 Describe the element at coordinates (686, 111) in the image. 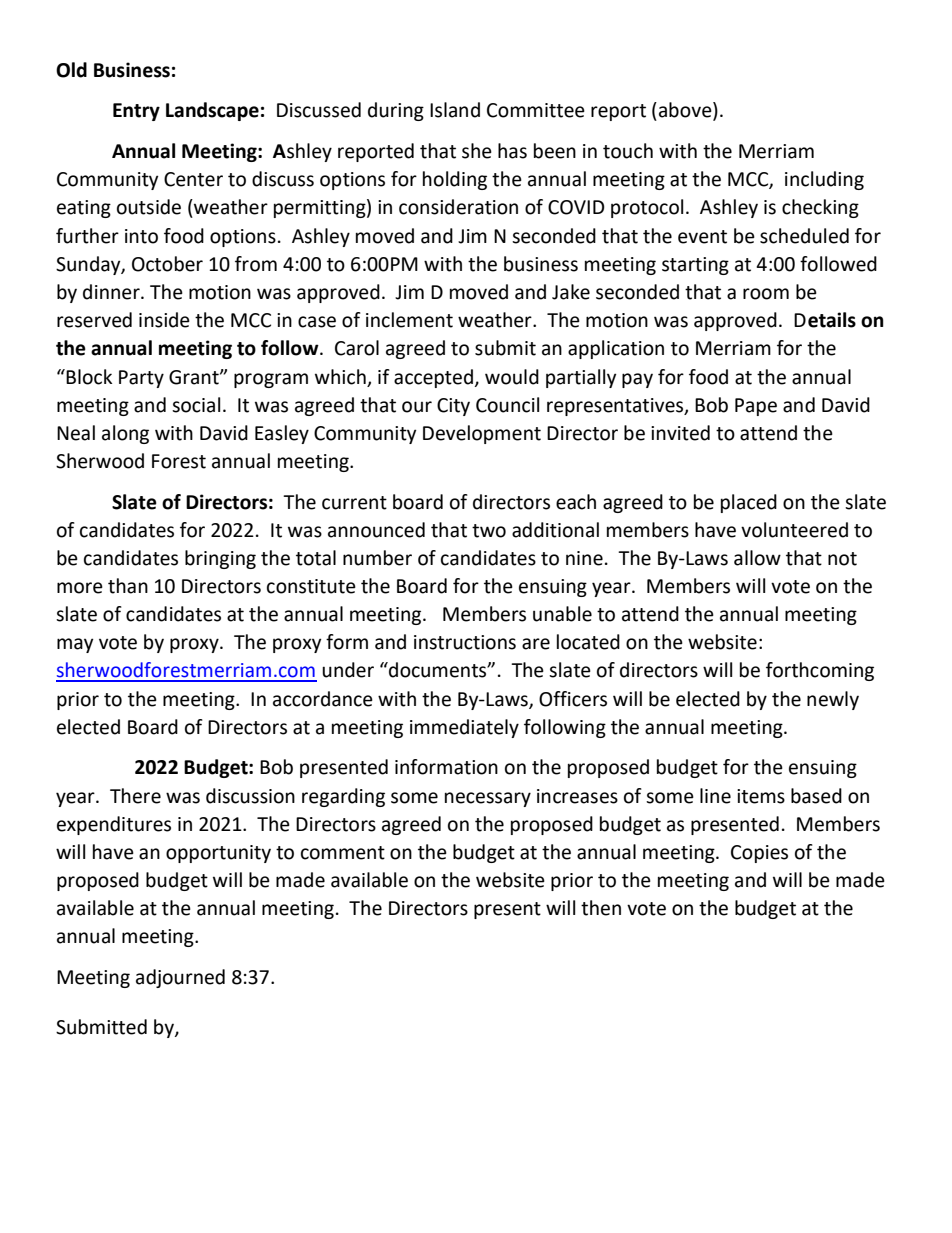

I see `above` at that location.
